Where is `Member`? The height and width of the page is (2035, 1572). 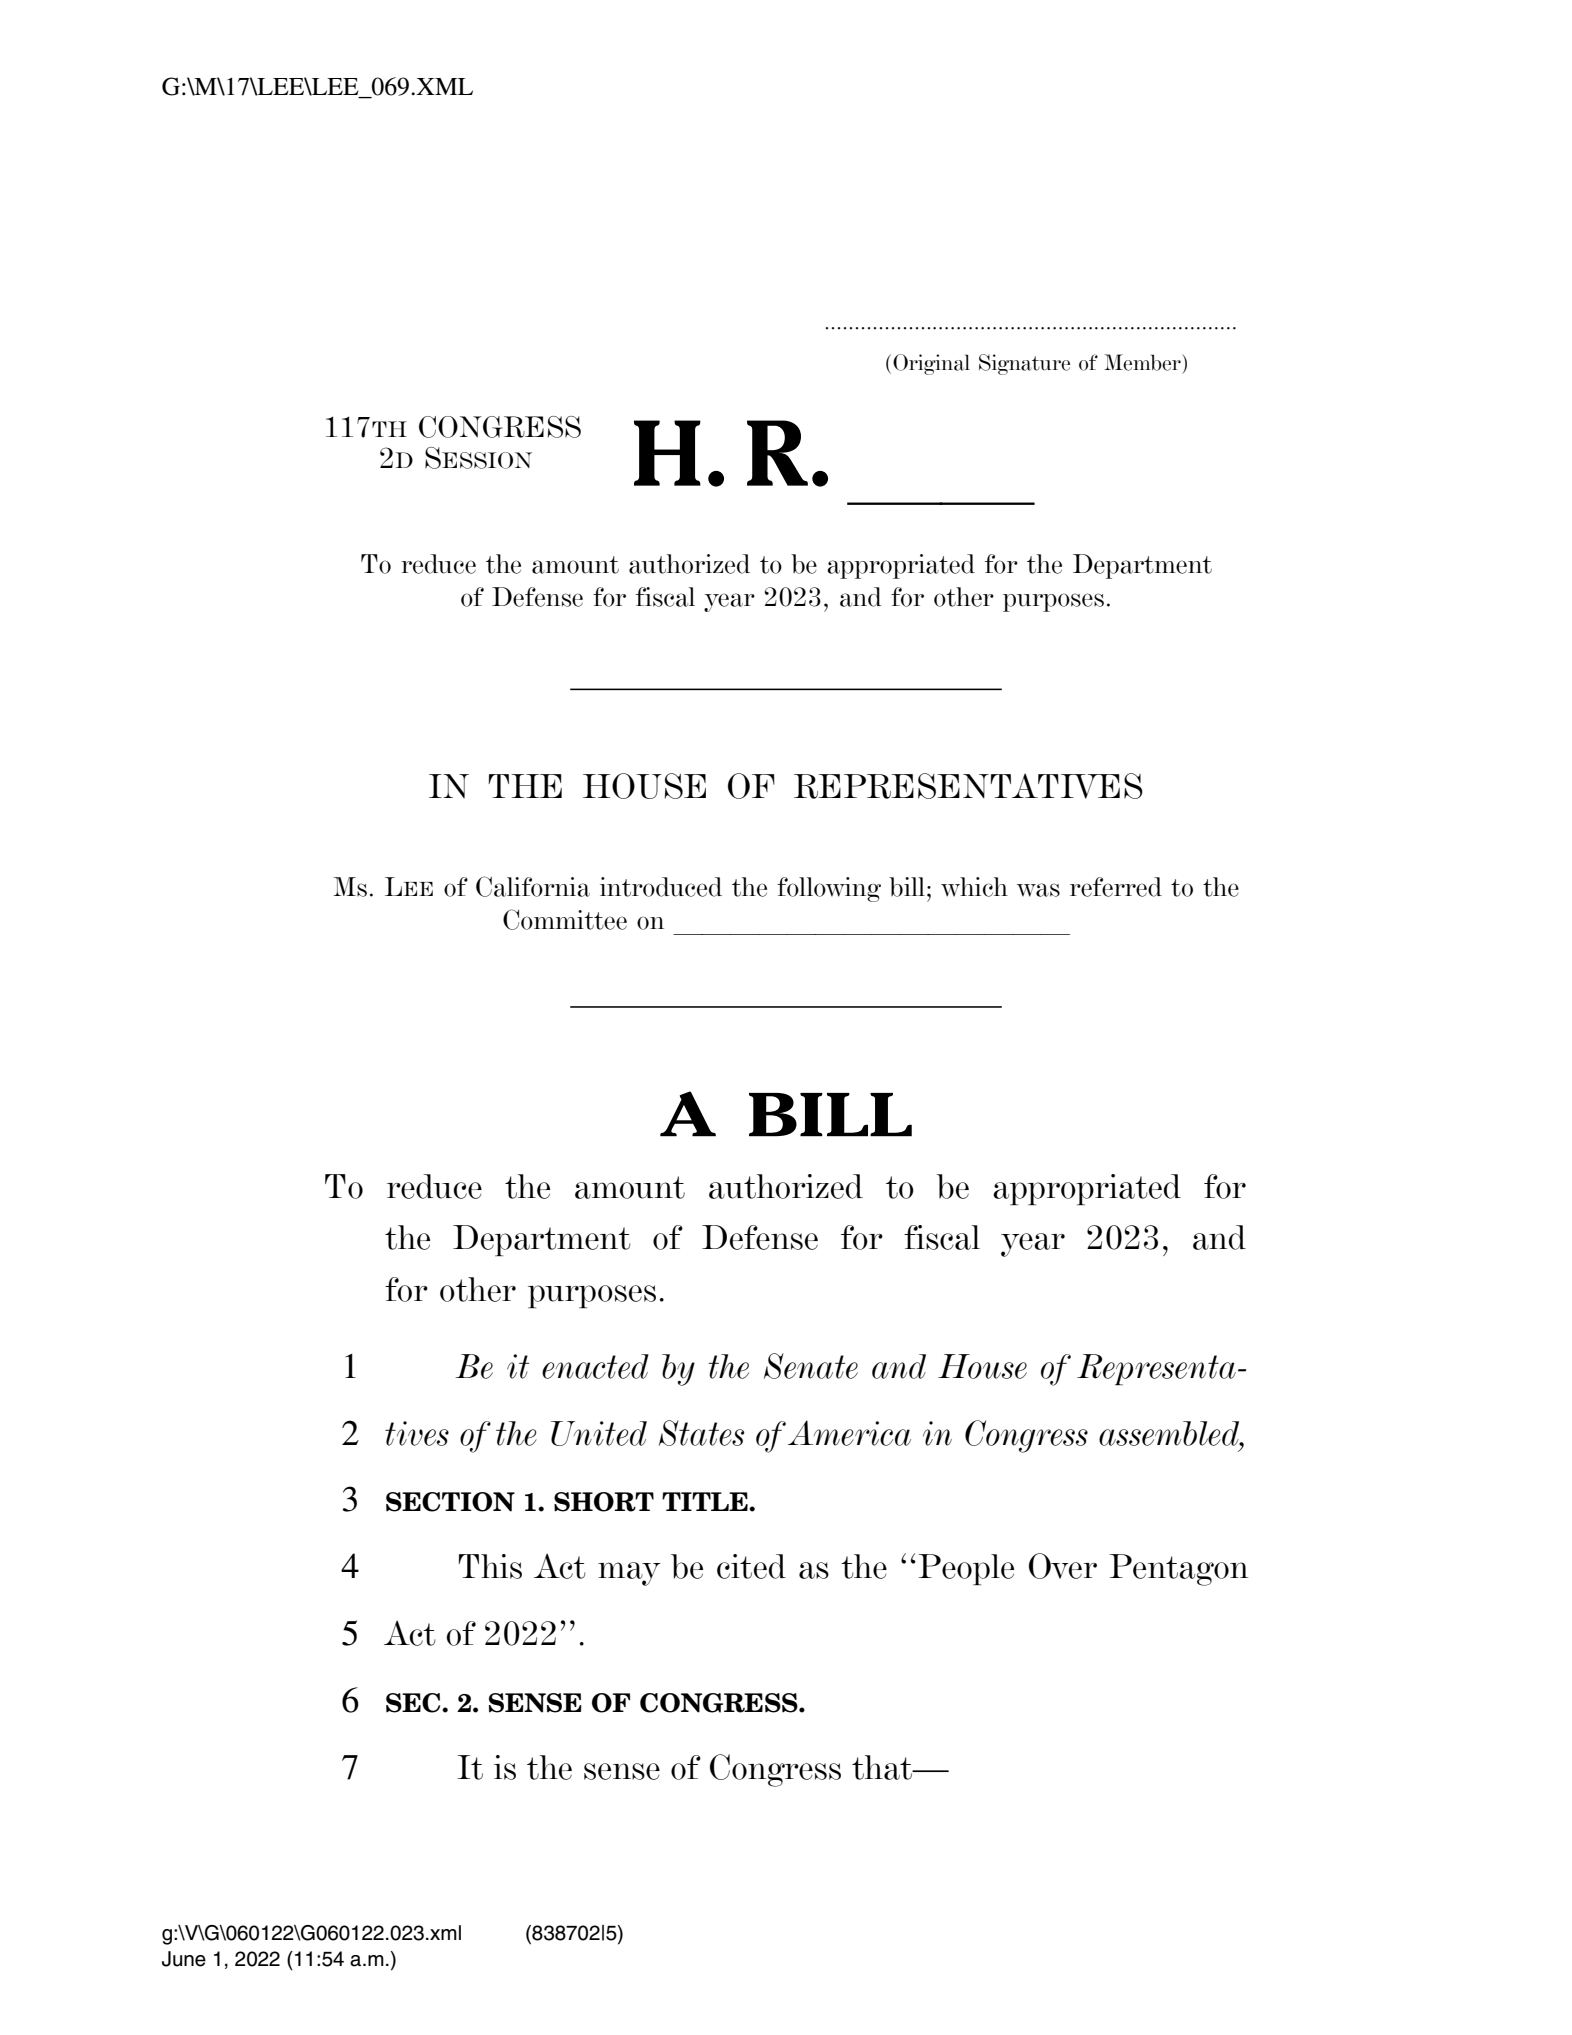
Member is located at coordinates (1143, 362).
